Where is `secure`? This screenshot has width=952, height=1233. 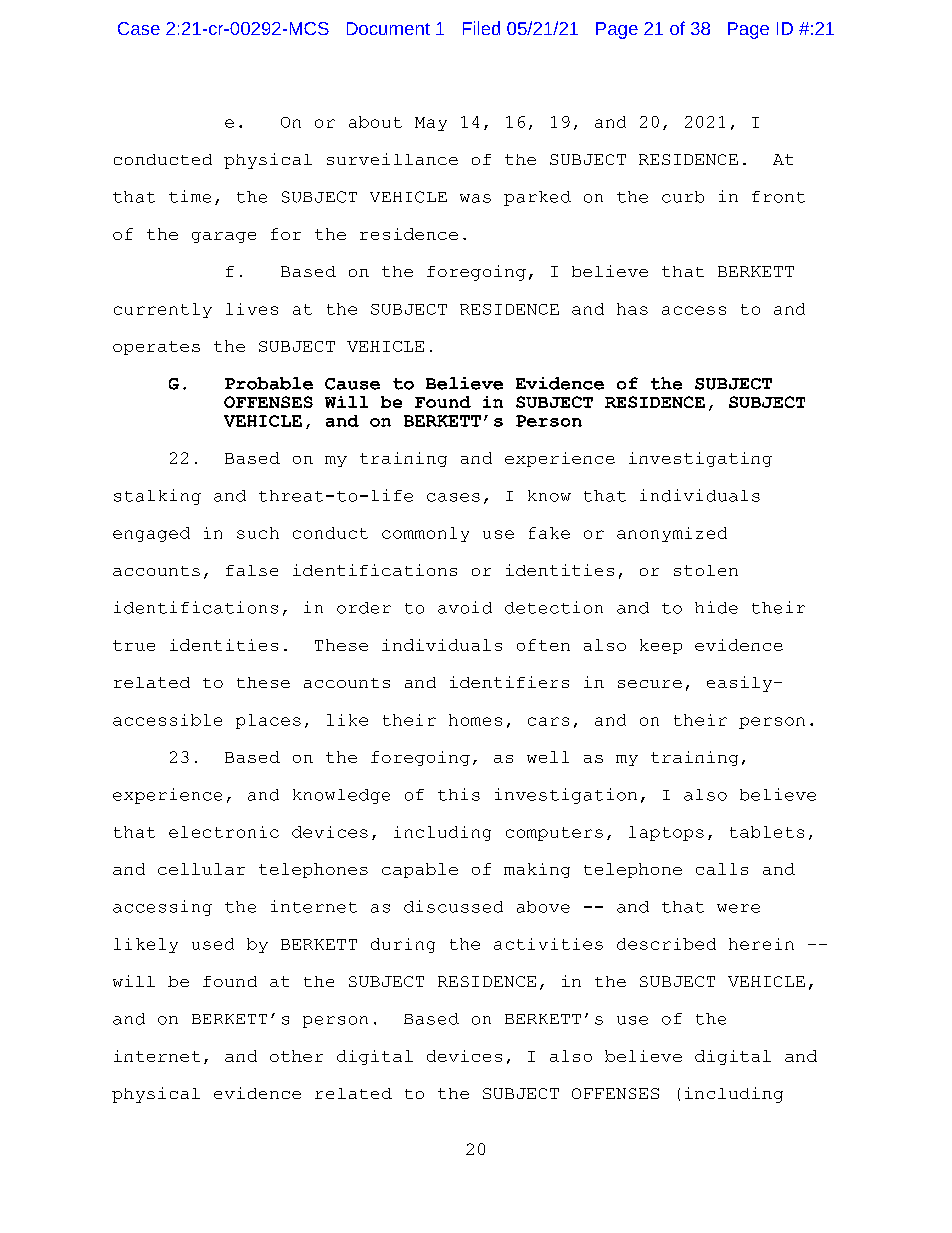
secure is located at coordinates (650, 684).
